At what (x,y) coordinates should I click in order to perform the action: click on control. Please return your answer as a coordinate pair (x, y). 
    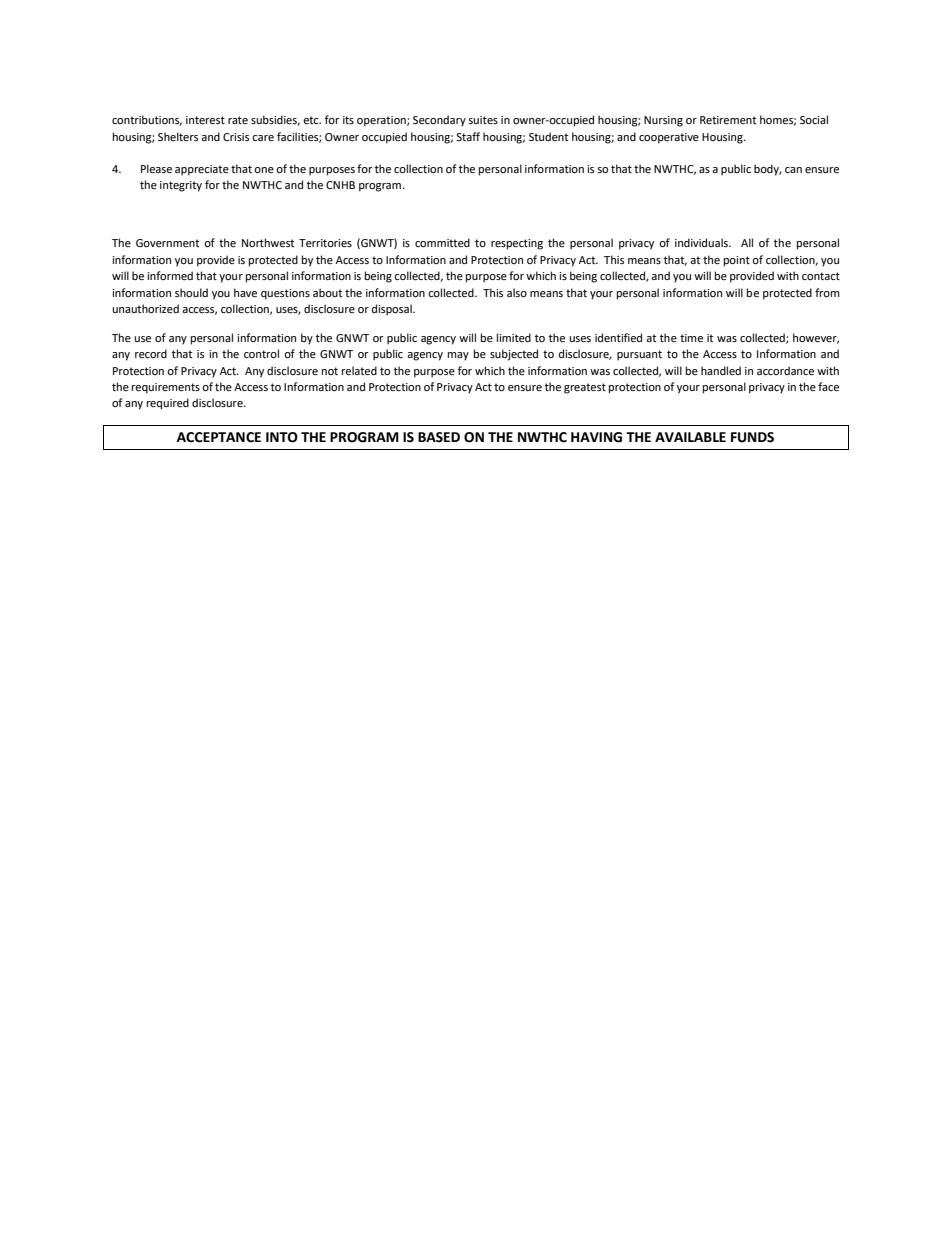
    Looking at the image, I should click on (261, 354).
